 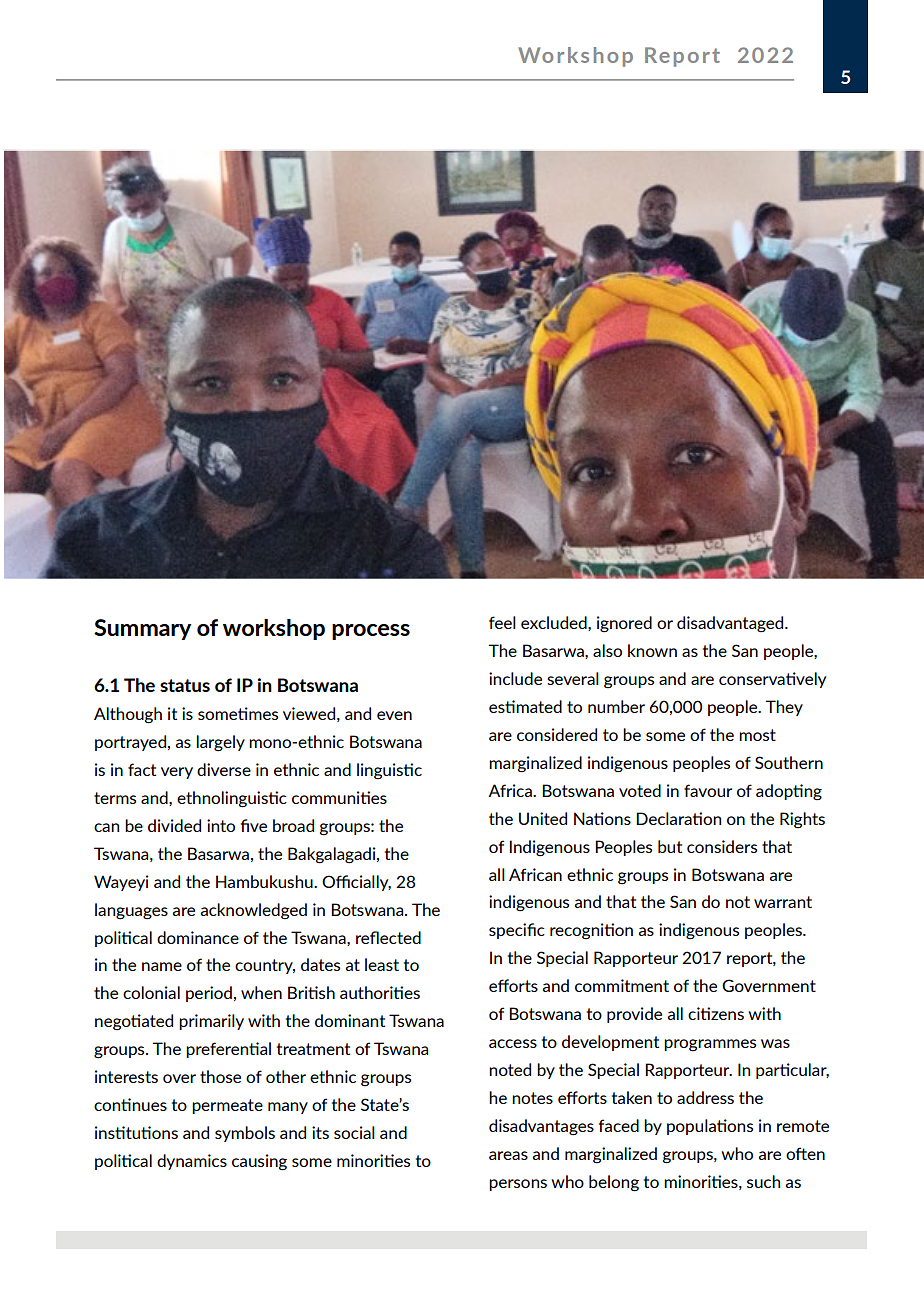 I want to click on disadvantaged, so click(x=731, y=624).
